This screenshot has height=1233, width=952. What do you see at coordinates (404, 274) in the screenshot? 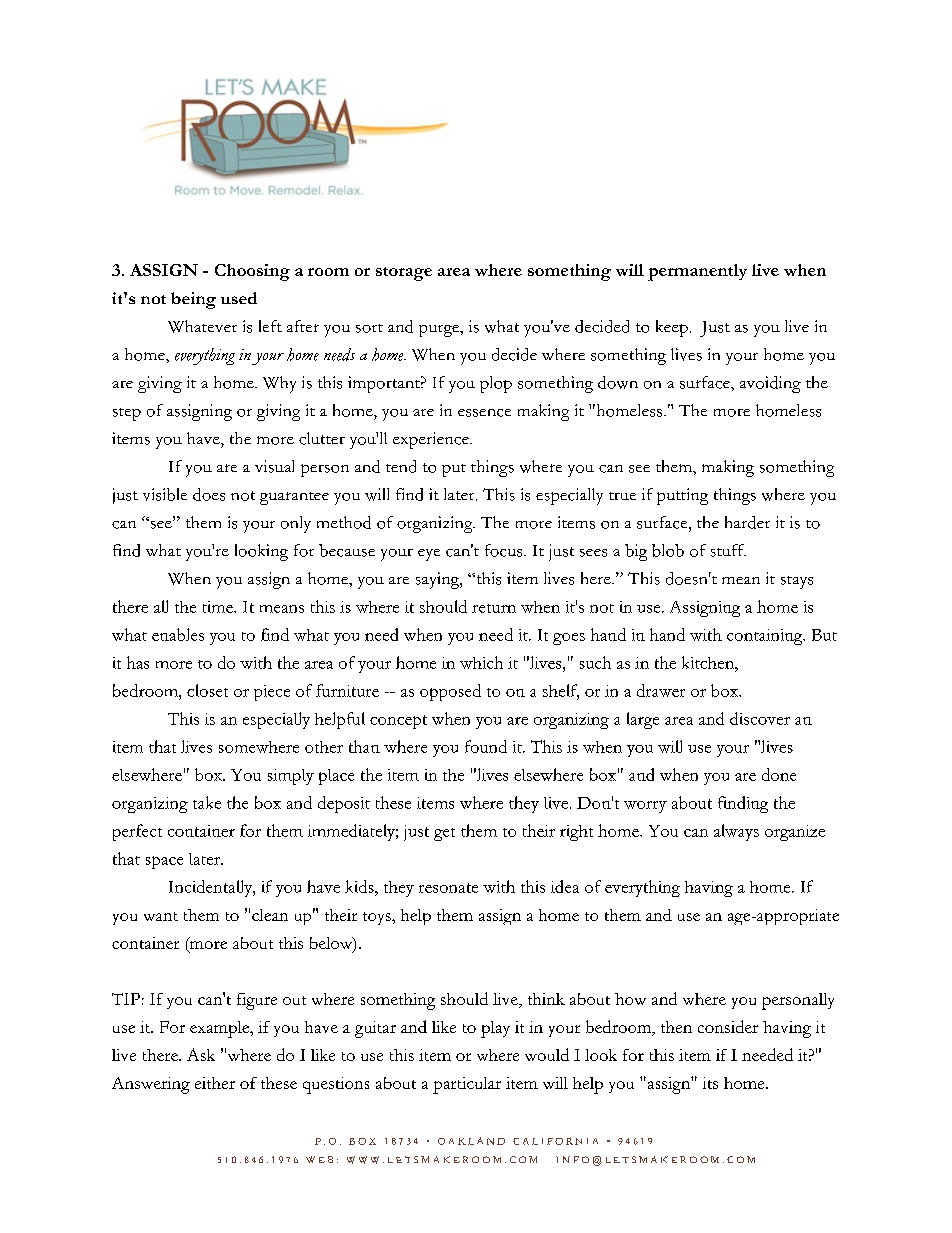
I see `storage` at bounding box center [404, 274].
